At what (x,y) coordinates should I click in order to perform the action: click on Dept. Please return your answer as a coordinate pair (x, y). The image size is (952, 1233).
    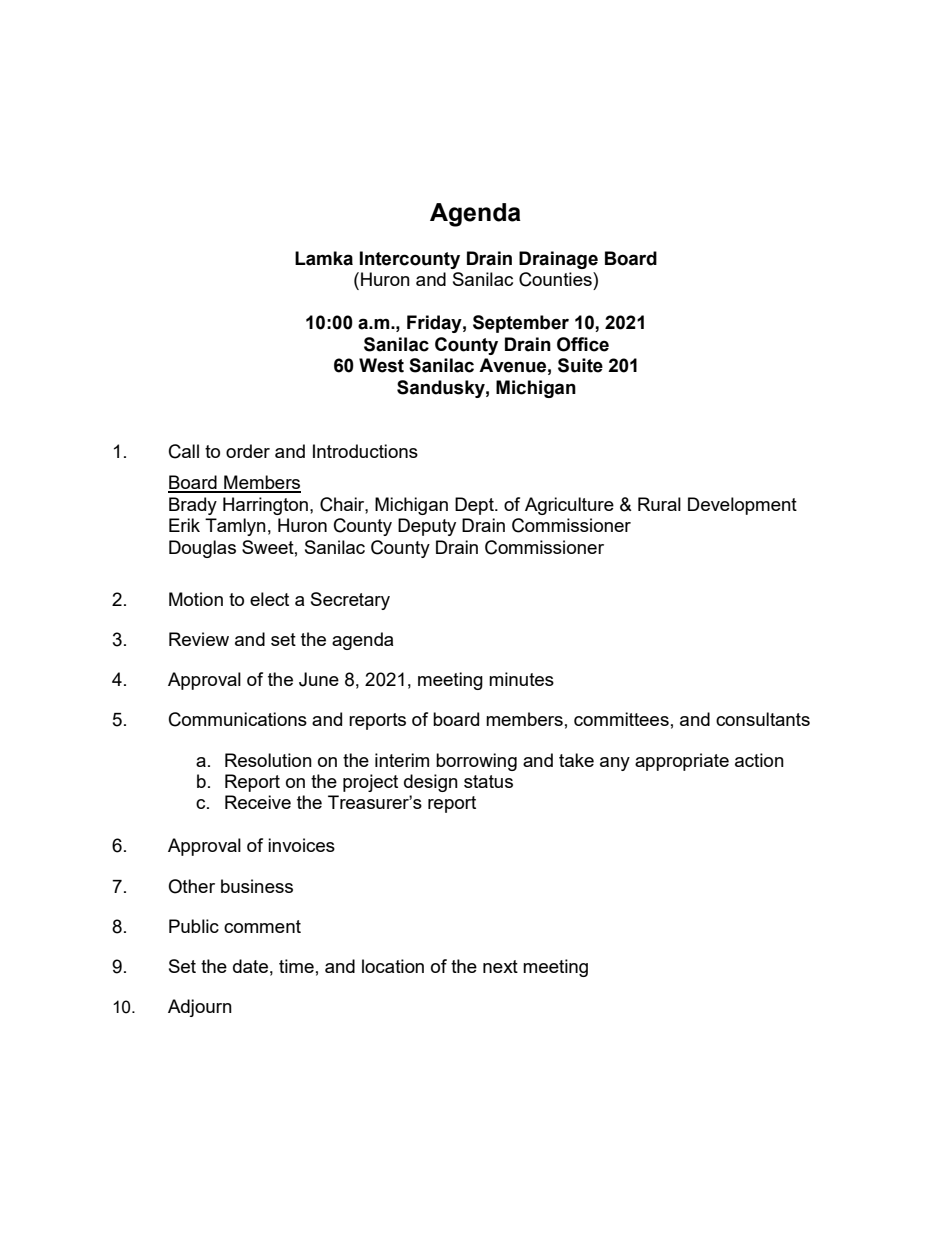
    Looking at the image, I should click on (475, 506).
